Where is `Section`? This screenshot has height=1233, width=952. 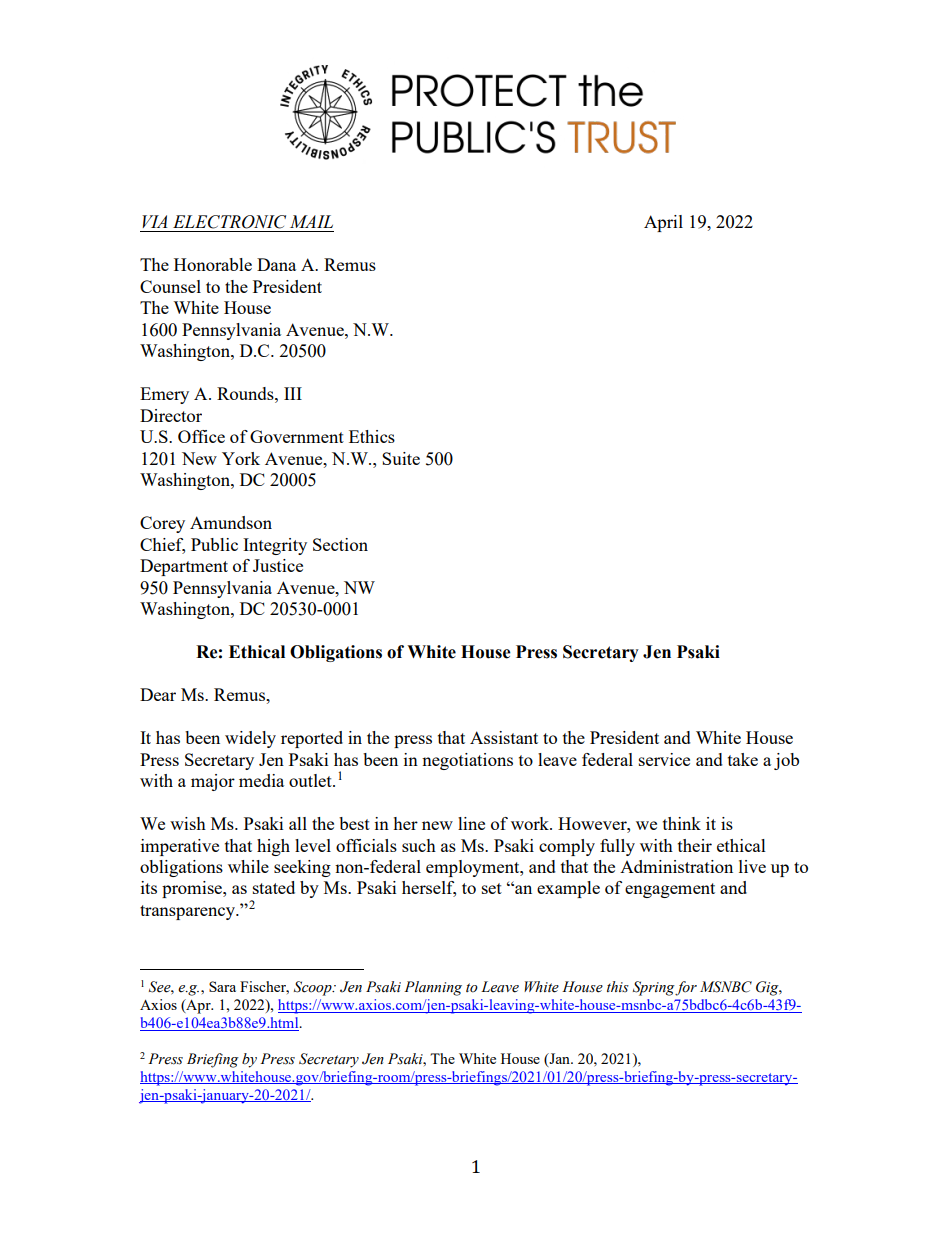
Section is located at coordinates (340, 544).
